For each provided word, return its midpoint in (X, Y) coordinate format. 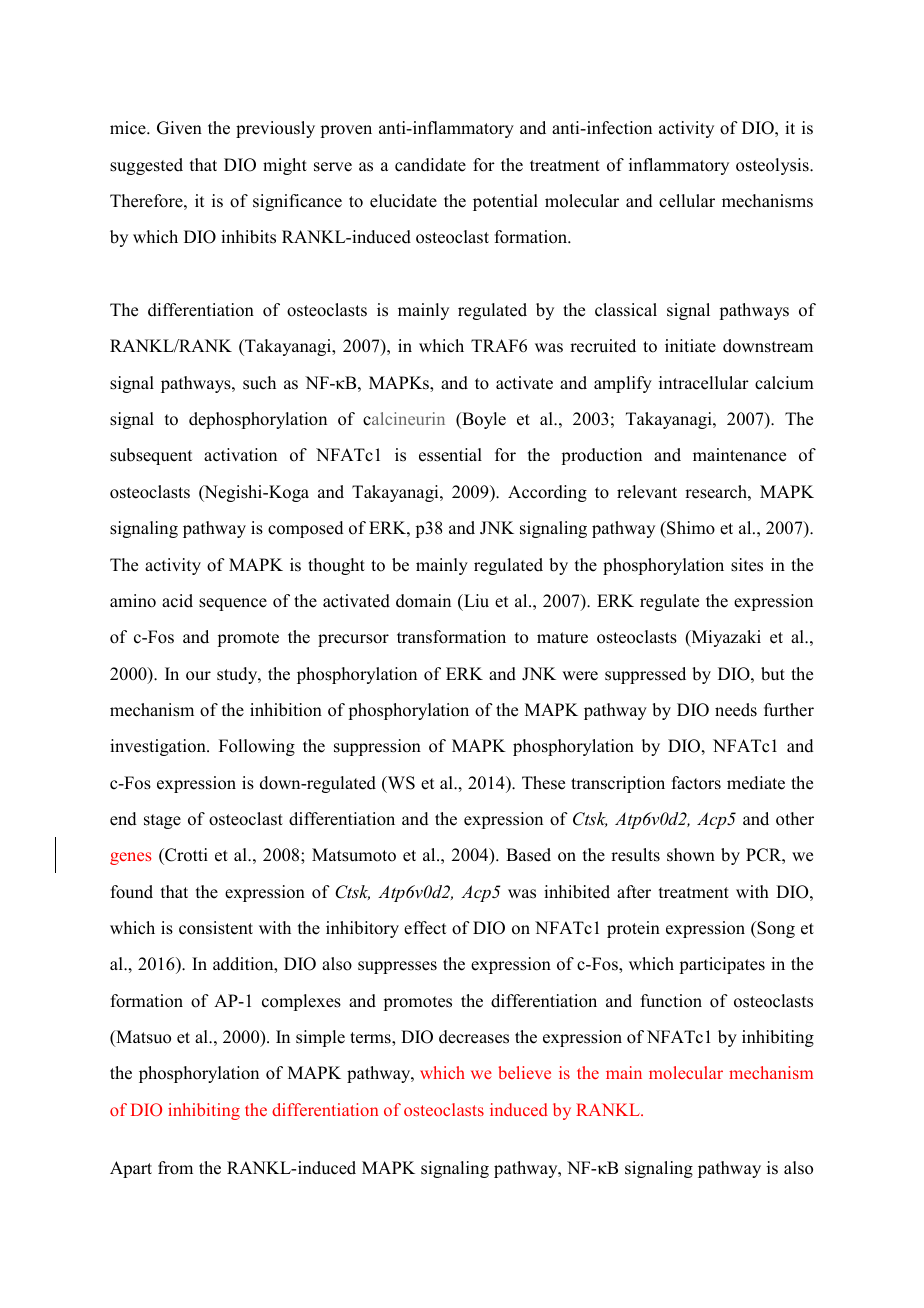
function (671, 1001)
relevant (647, 492)
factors (696, 783)
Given (179, 128)
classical (626, 310)
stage (162, 821)
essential (450, 455)
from (175, 1168)
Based (528, 855)
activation (240, 455)
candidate (430, 165)
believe (524, 1072)
